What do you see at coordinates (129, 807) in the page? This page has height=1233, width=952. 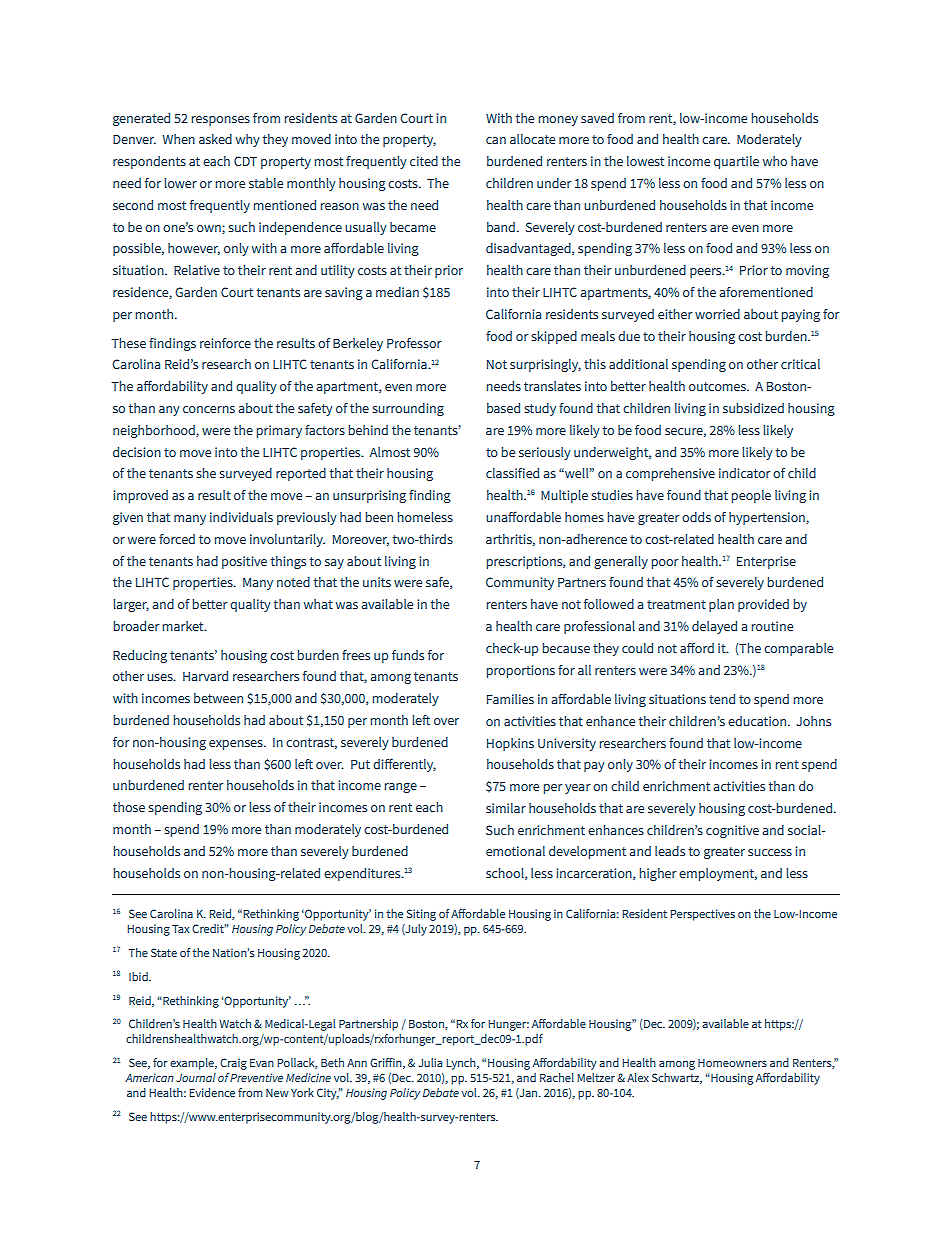 I see `those` at bounding box center [129, 807].
